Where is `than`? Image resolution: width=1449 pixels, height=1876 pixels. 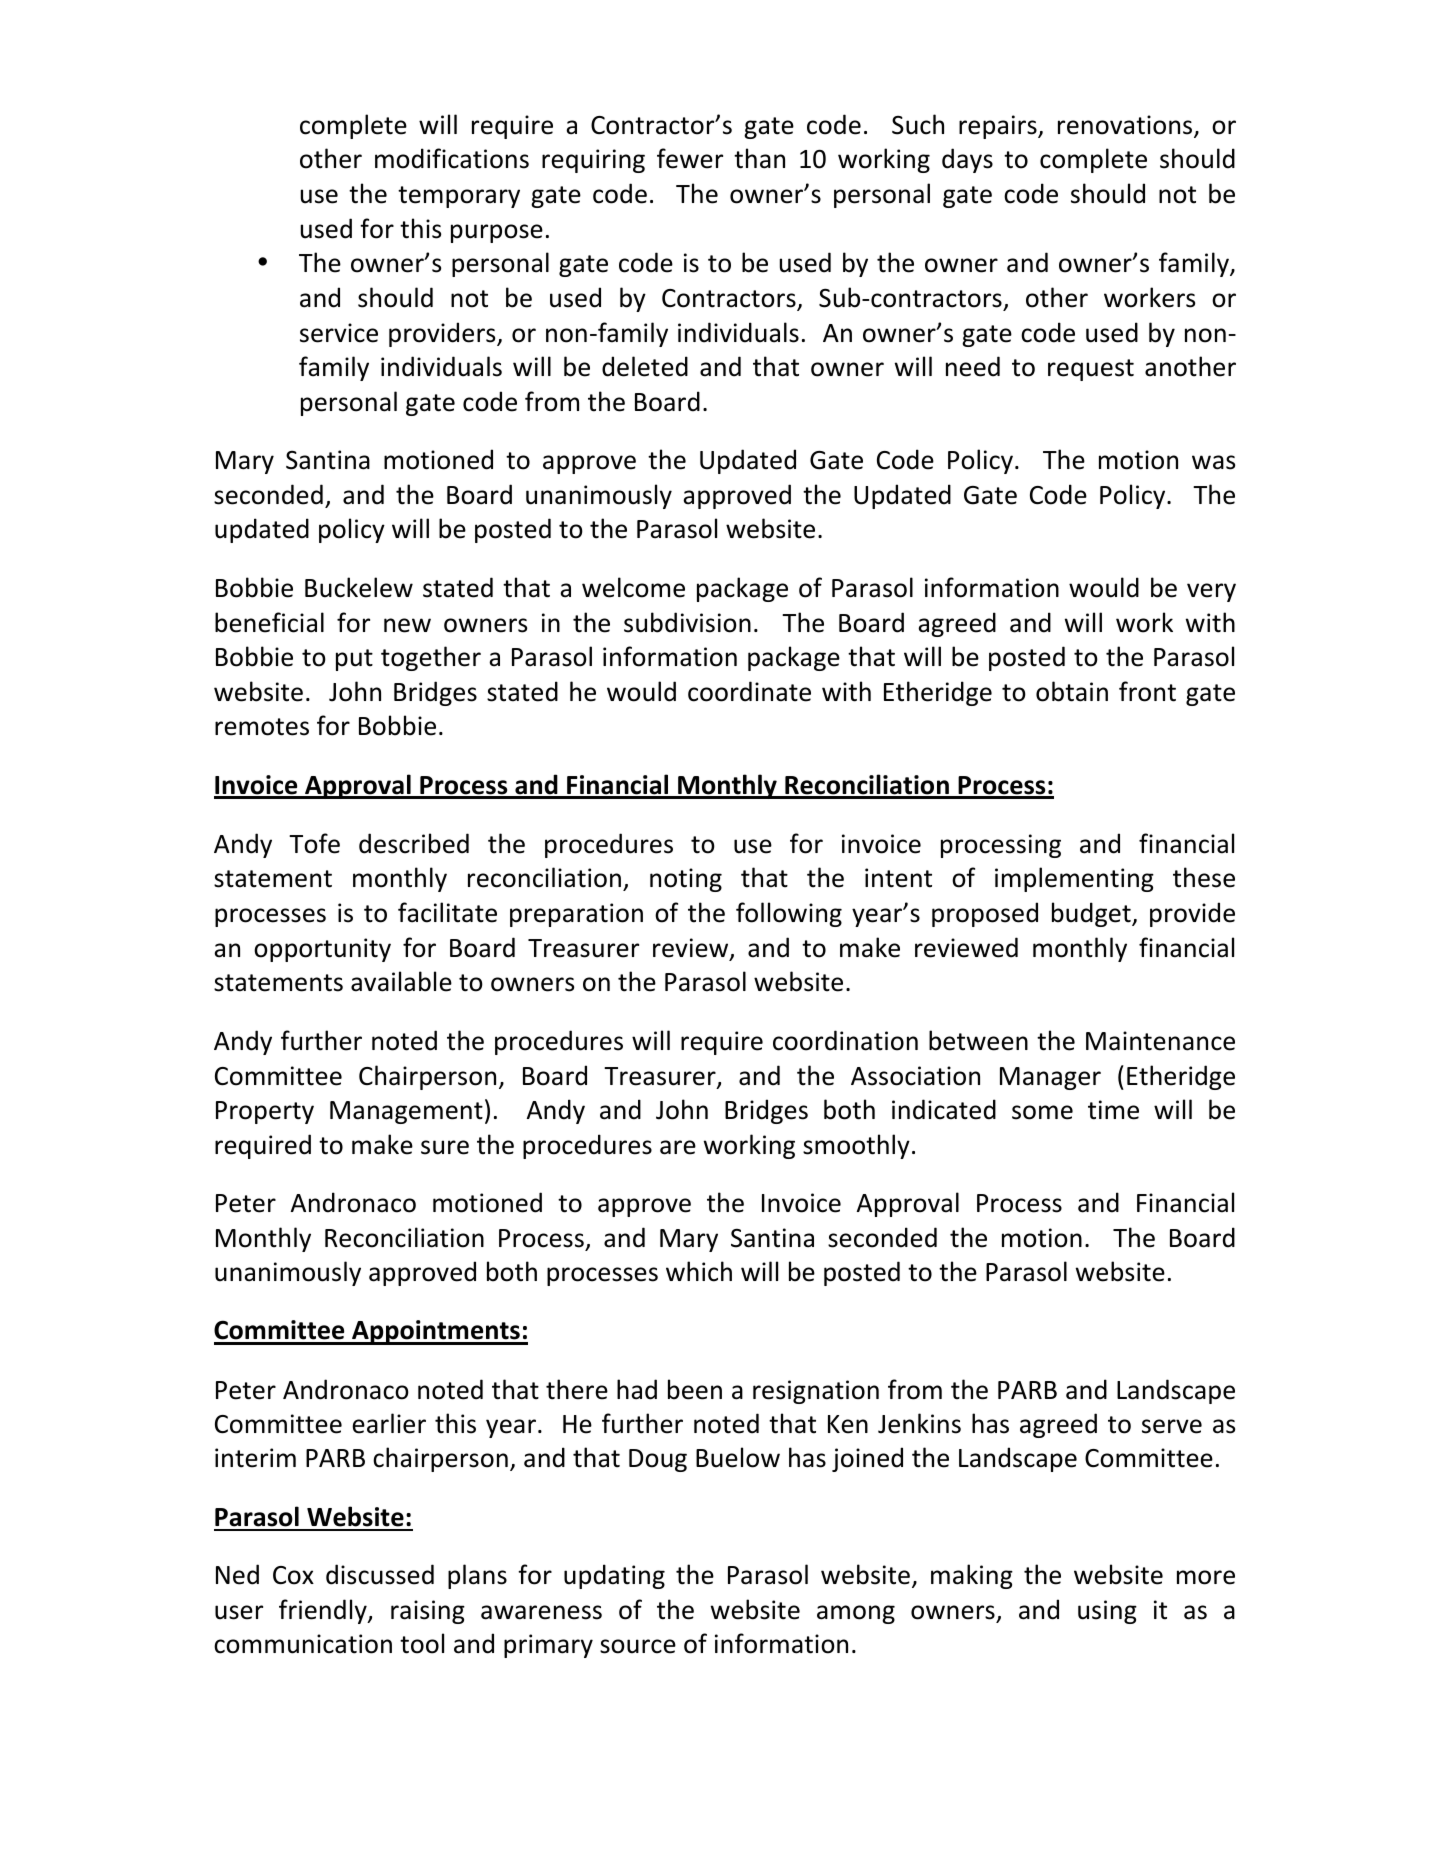
than is located at coordinates (759, 158).
